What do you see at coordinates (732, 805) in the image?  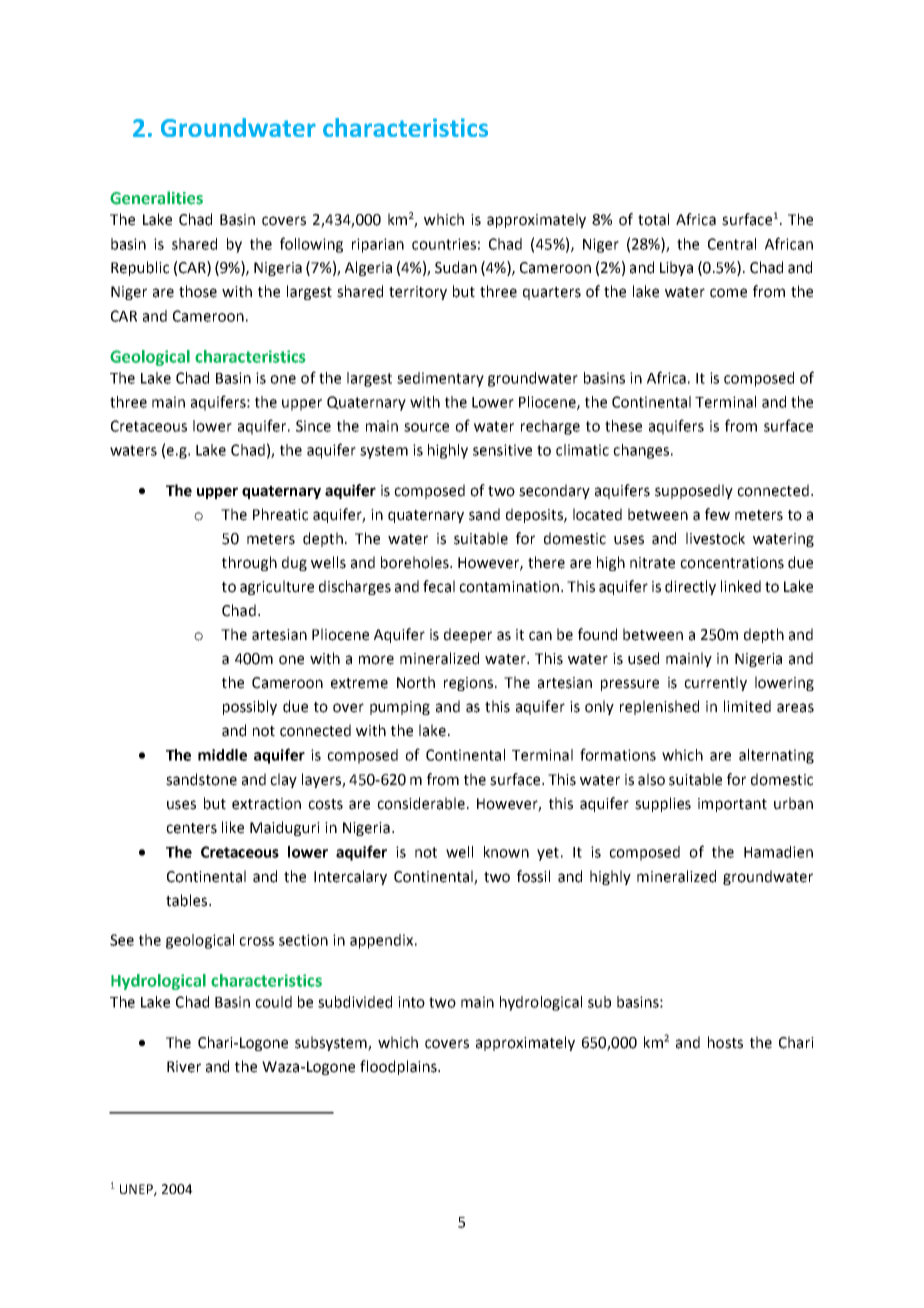 I see `important` at bounding box center [732, 805].
